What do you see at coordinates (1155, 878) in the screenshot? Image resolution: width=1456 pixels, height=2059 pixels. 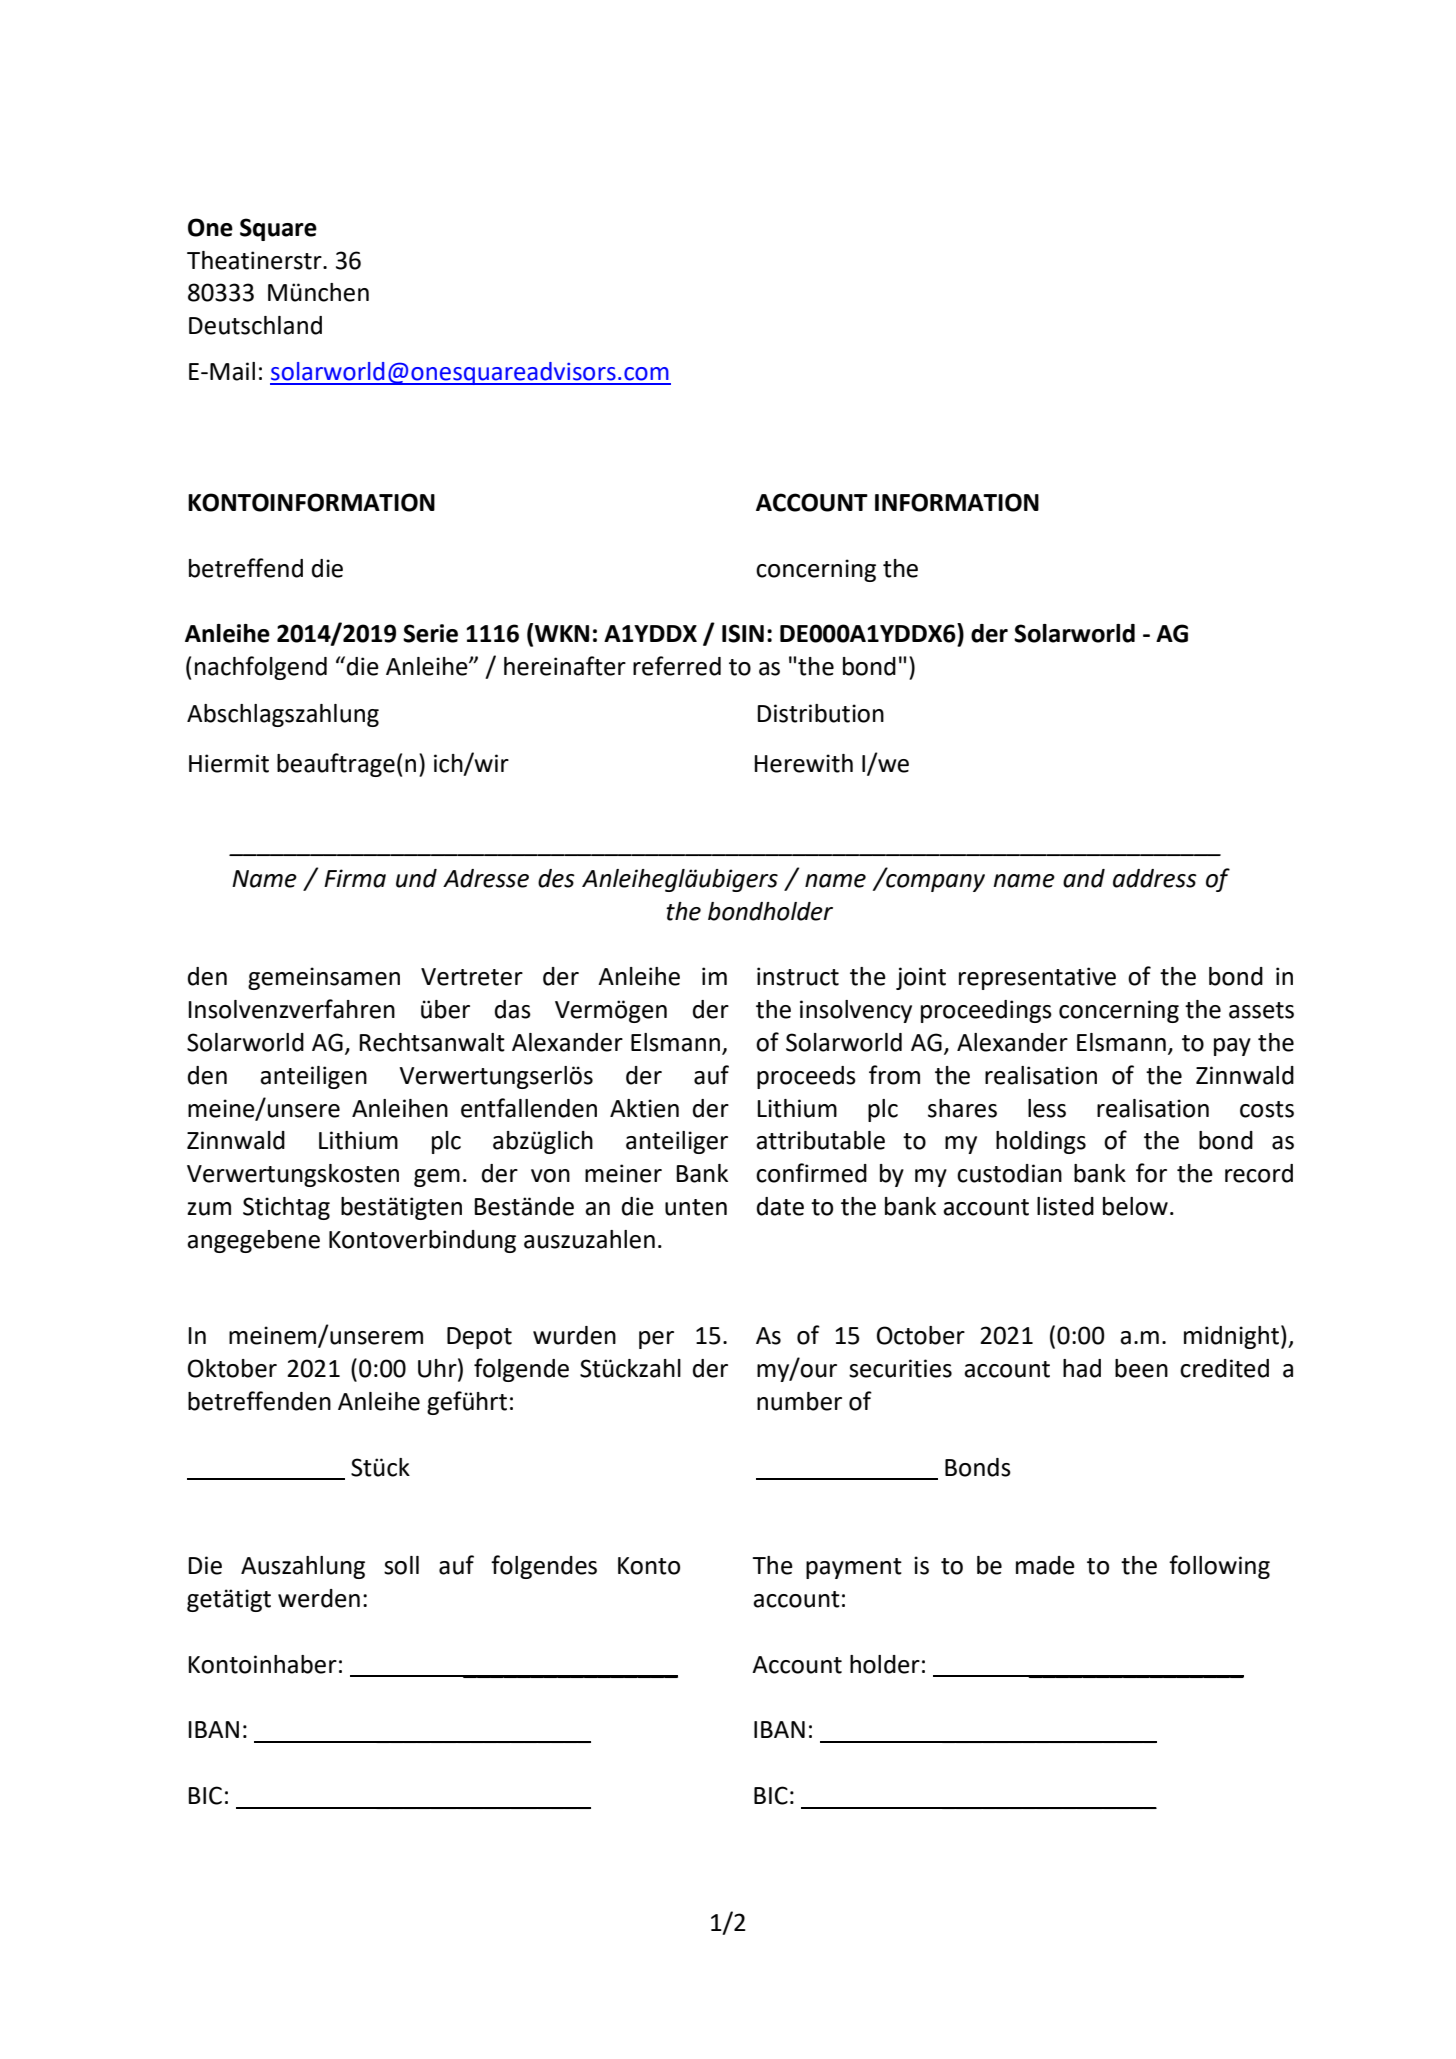 I see `address` at bounding box center [1155, 878].
